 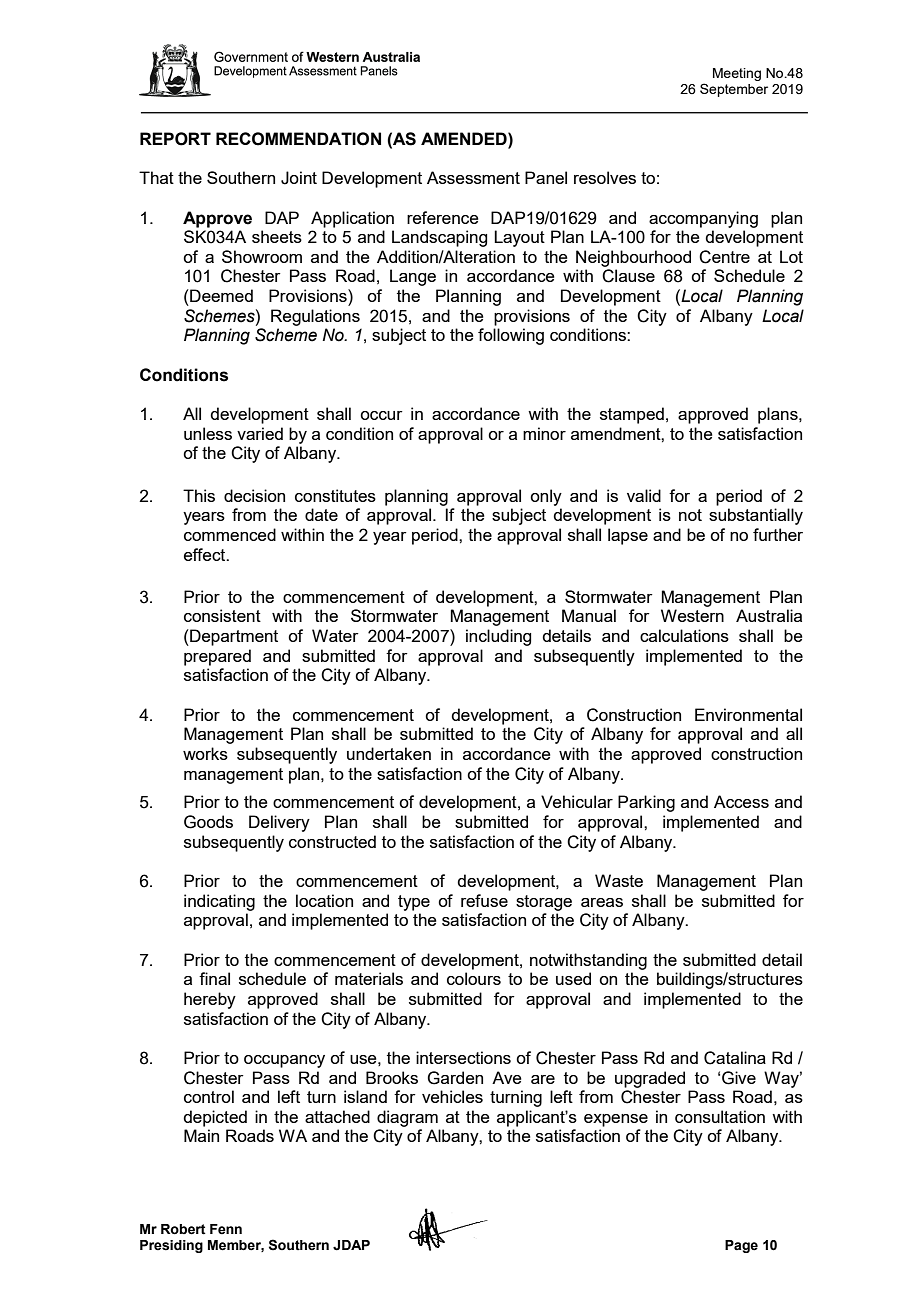 I want to click on Fenn, so click(x=226, y=1229).
